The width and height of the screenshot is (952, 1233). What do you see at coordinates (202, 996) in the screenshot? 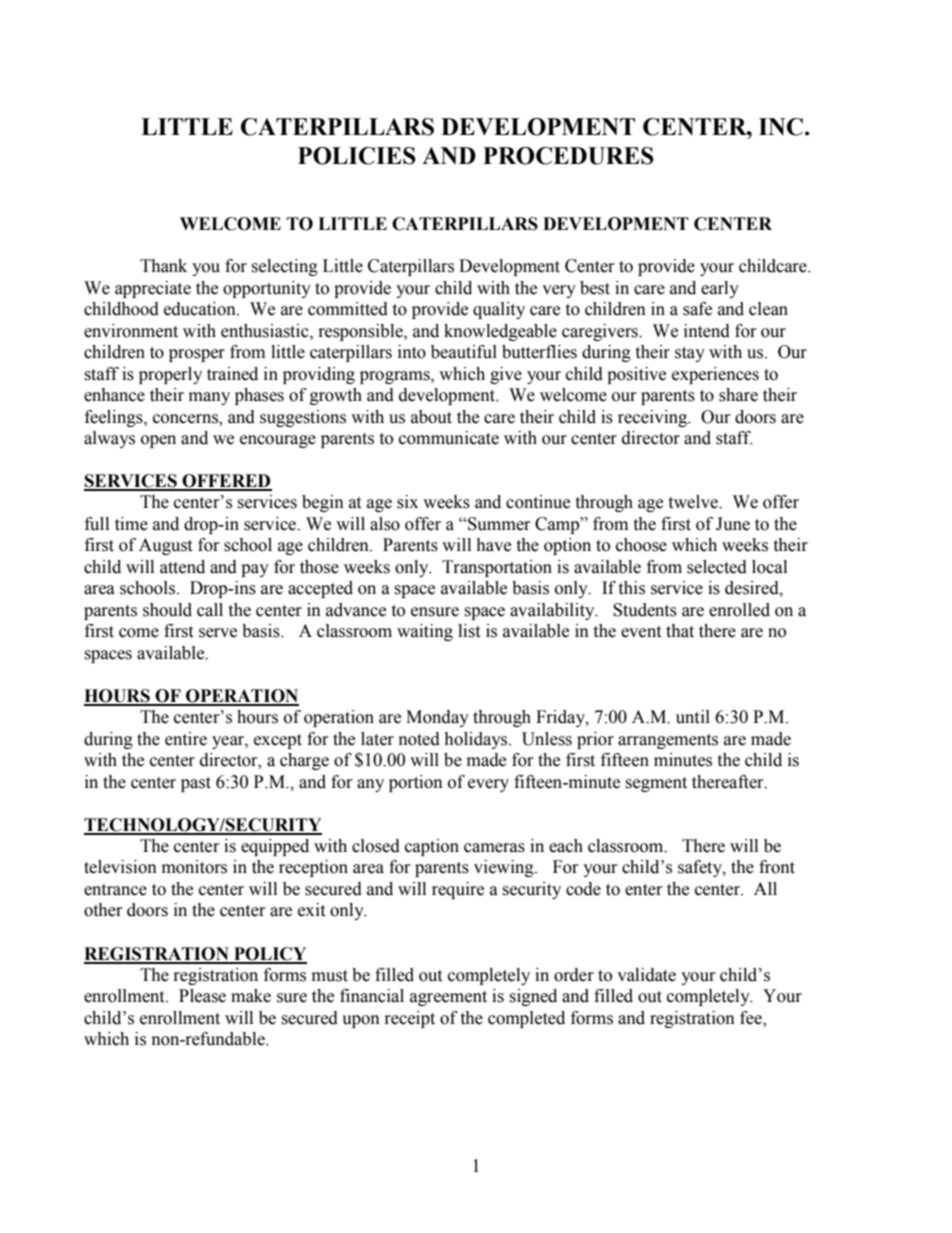
I see `Please` at bounding box center [202, 996].
